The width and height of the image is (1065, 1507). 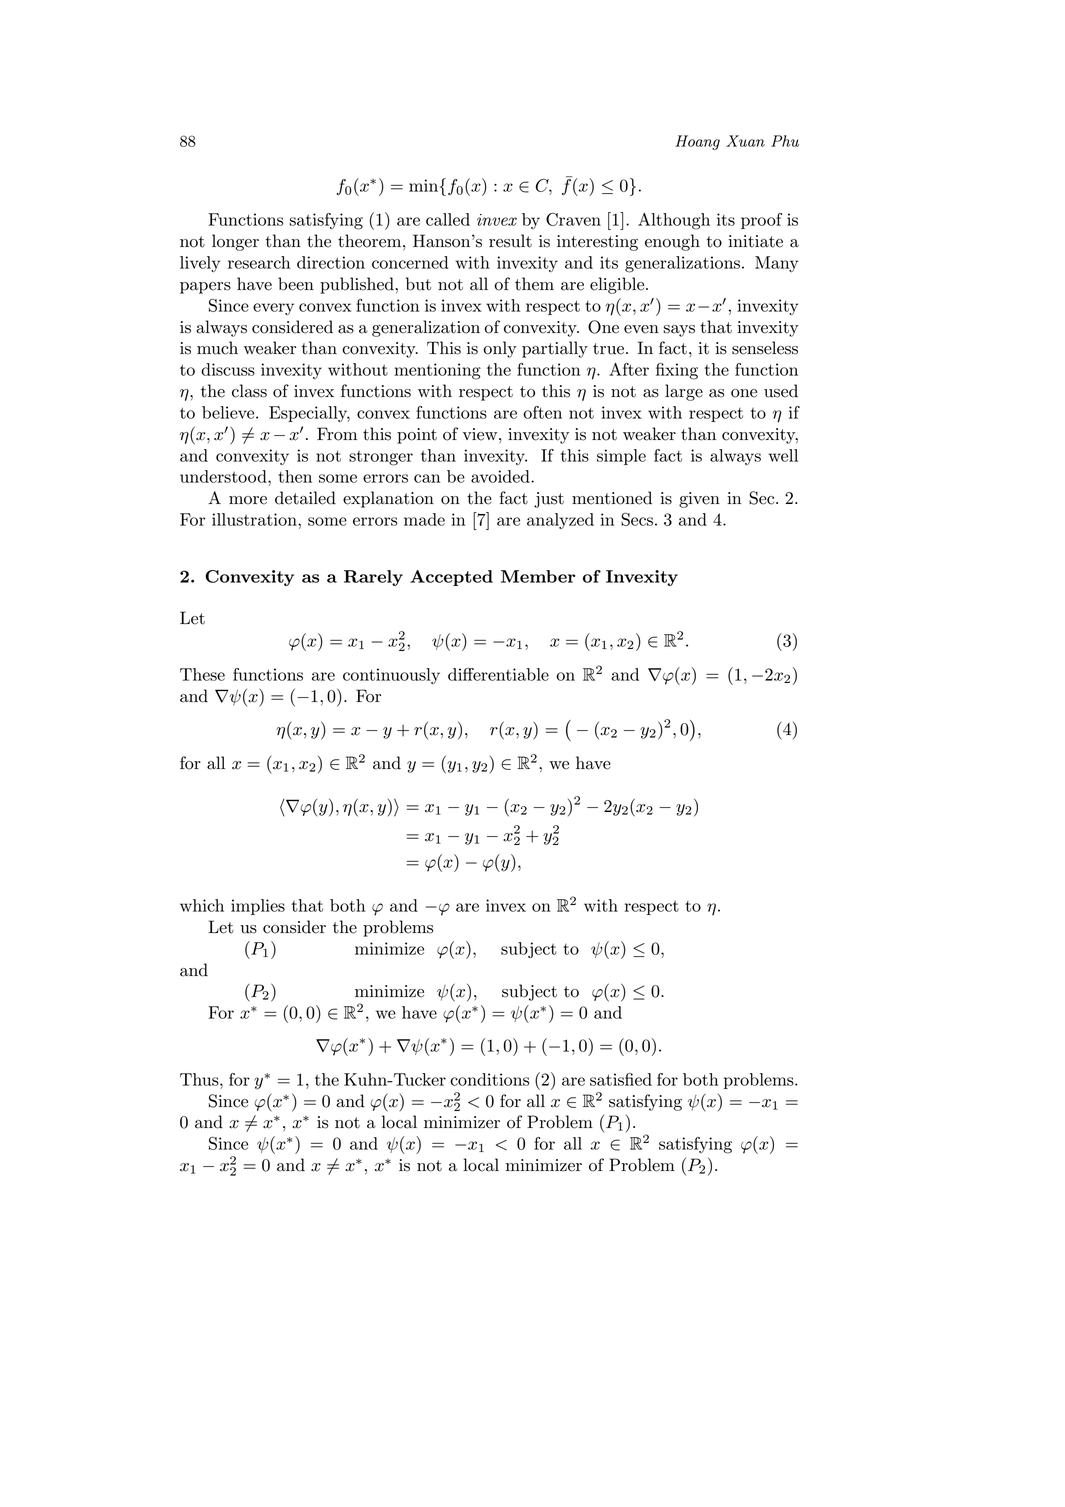 What do you see at coordinates (391, 676) in the image?
I see `continuously` at bounding box center [391, 676].
